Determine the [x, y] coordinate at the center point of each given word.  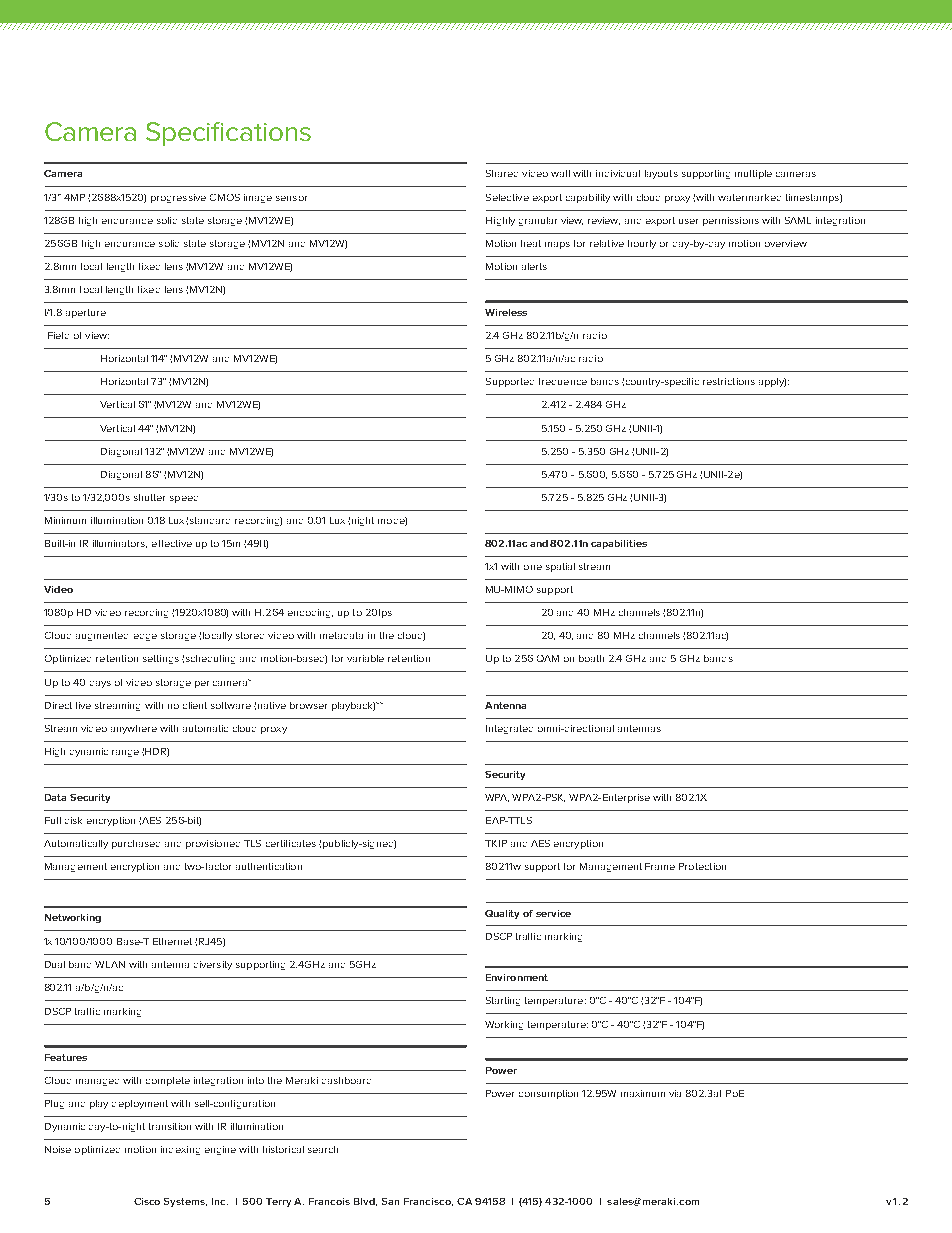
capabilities [619, 544]
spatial [560, 567]
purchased [136, 844]
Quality [502, 914]
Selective [507, 197]
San [390, 1201]
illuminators [120, 544]
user [688, 221]
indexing [180, 1150]
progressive [178, 198]
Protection [702, 866]
